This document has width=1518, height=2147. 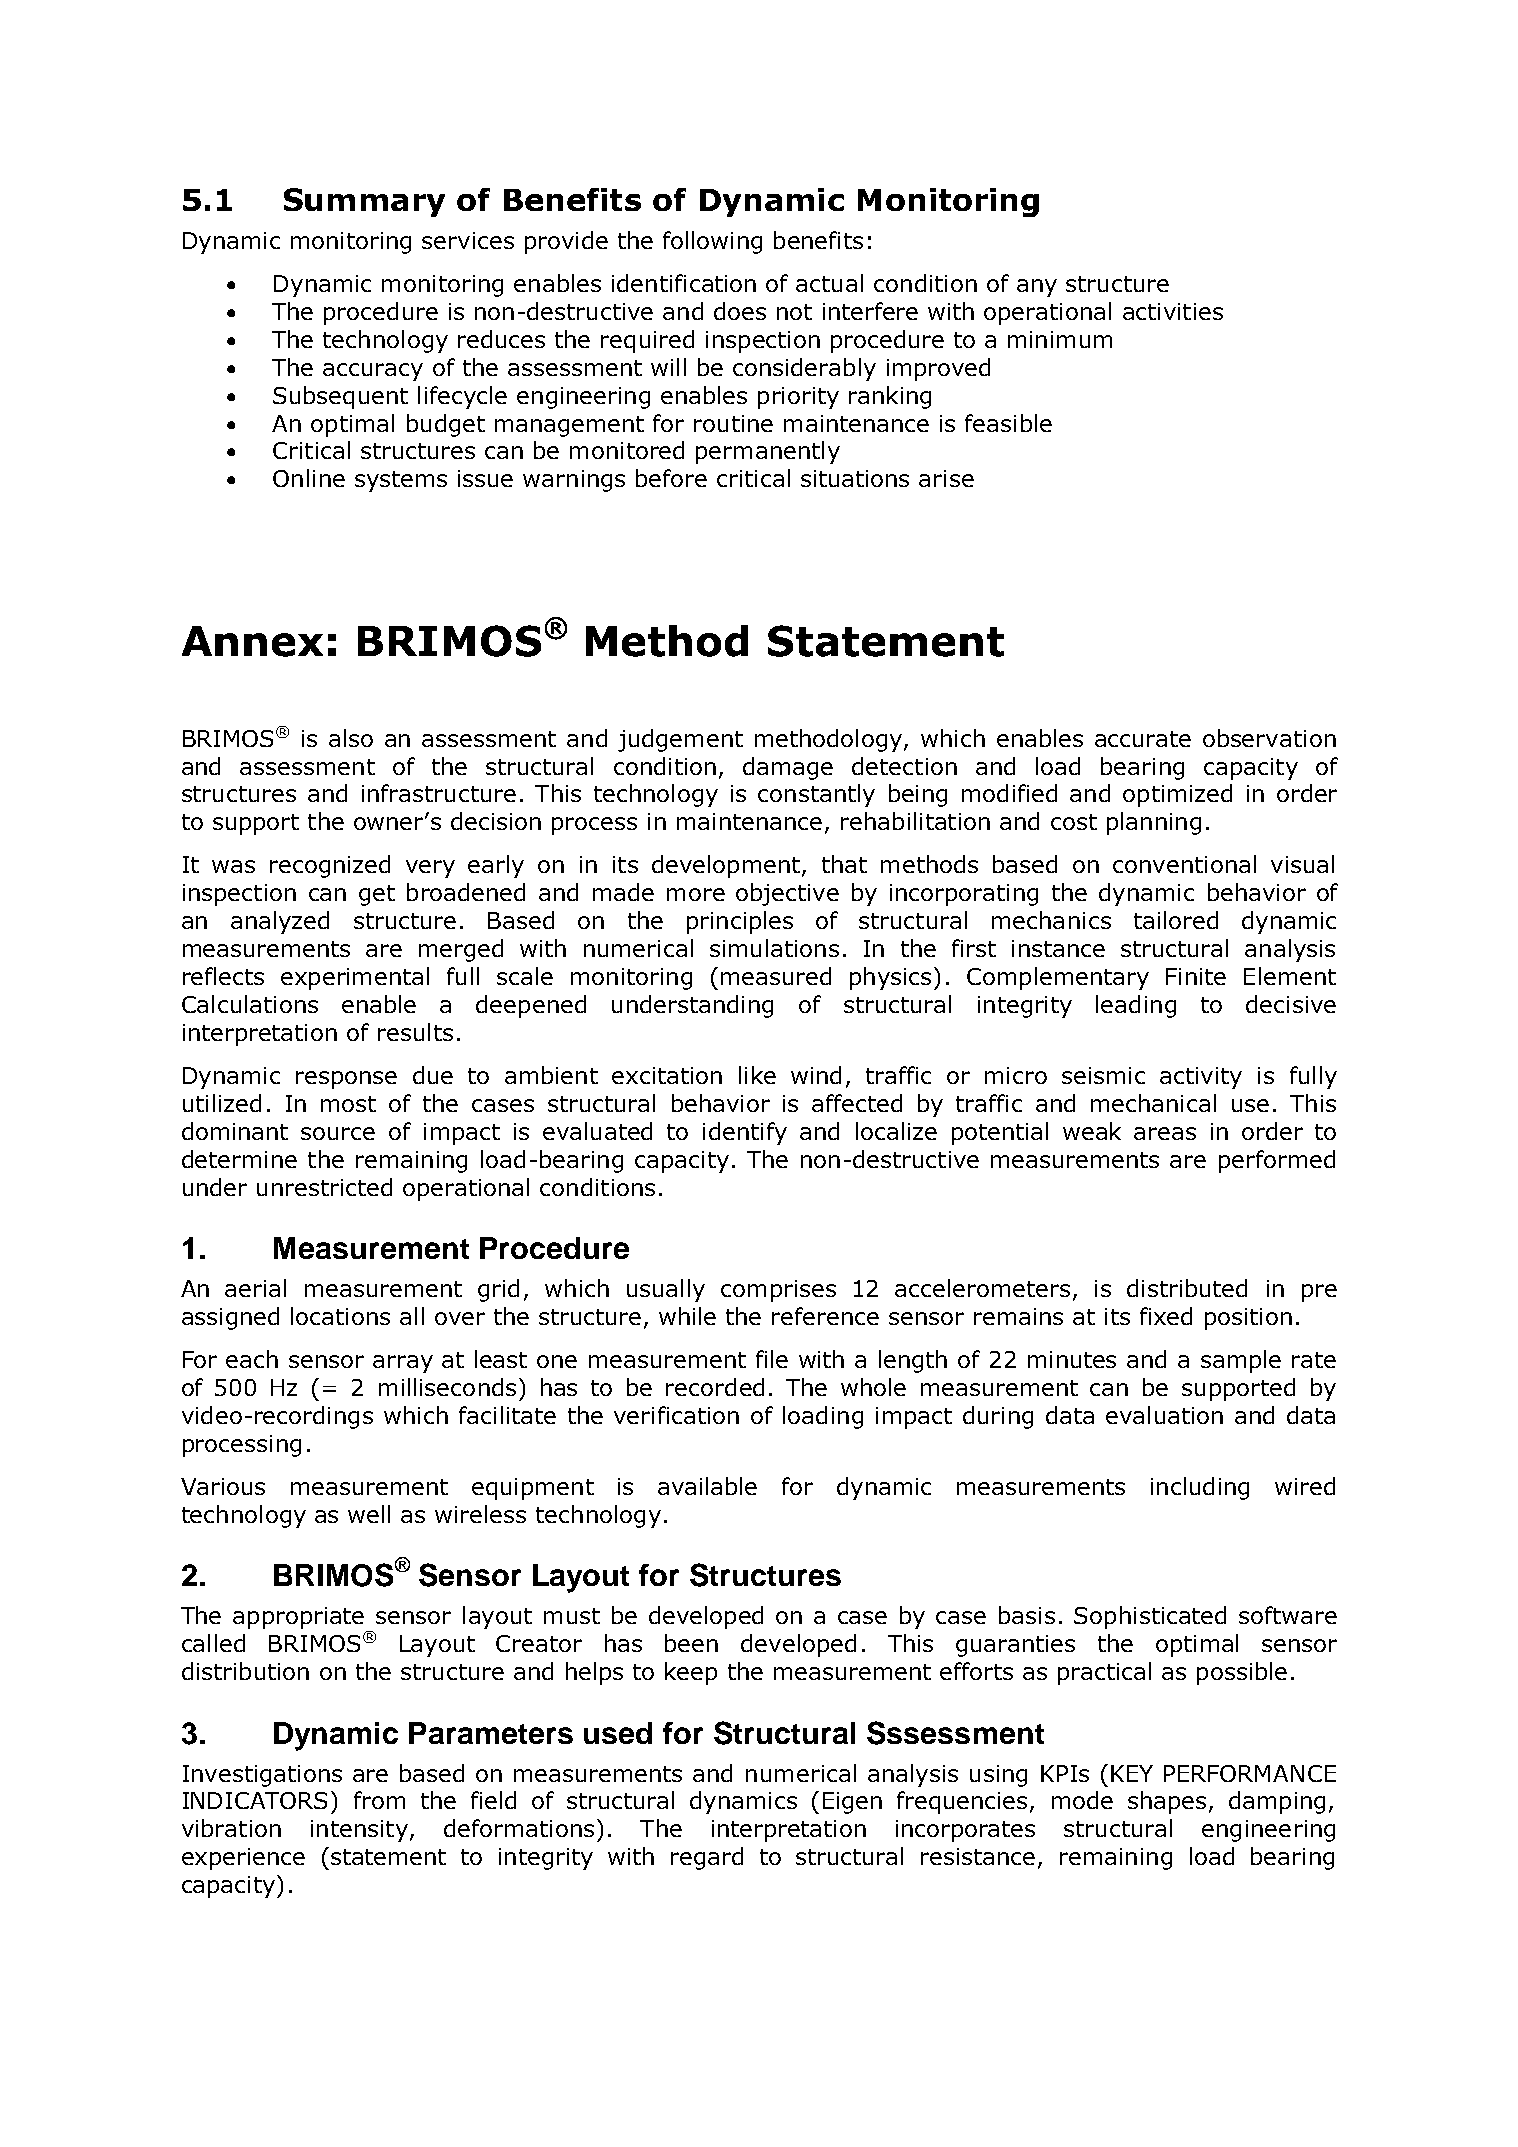 What do you see at coordinates (364, 202) in the document?
I see `Summary` at bounding box center [364, 202].
